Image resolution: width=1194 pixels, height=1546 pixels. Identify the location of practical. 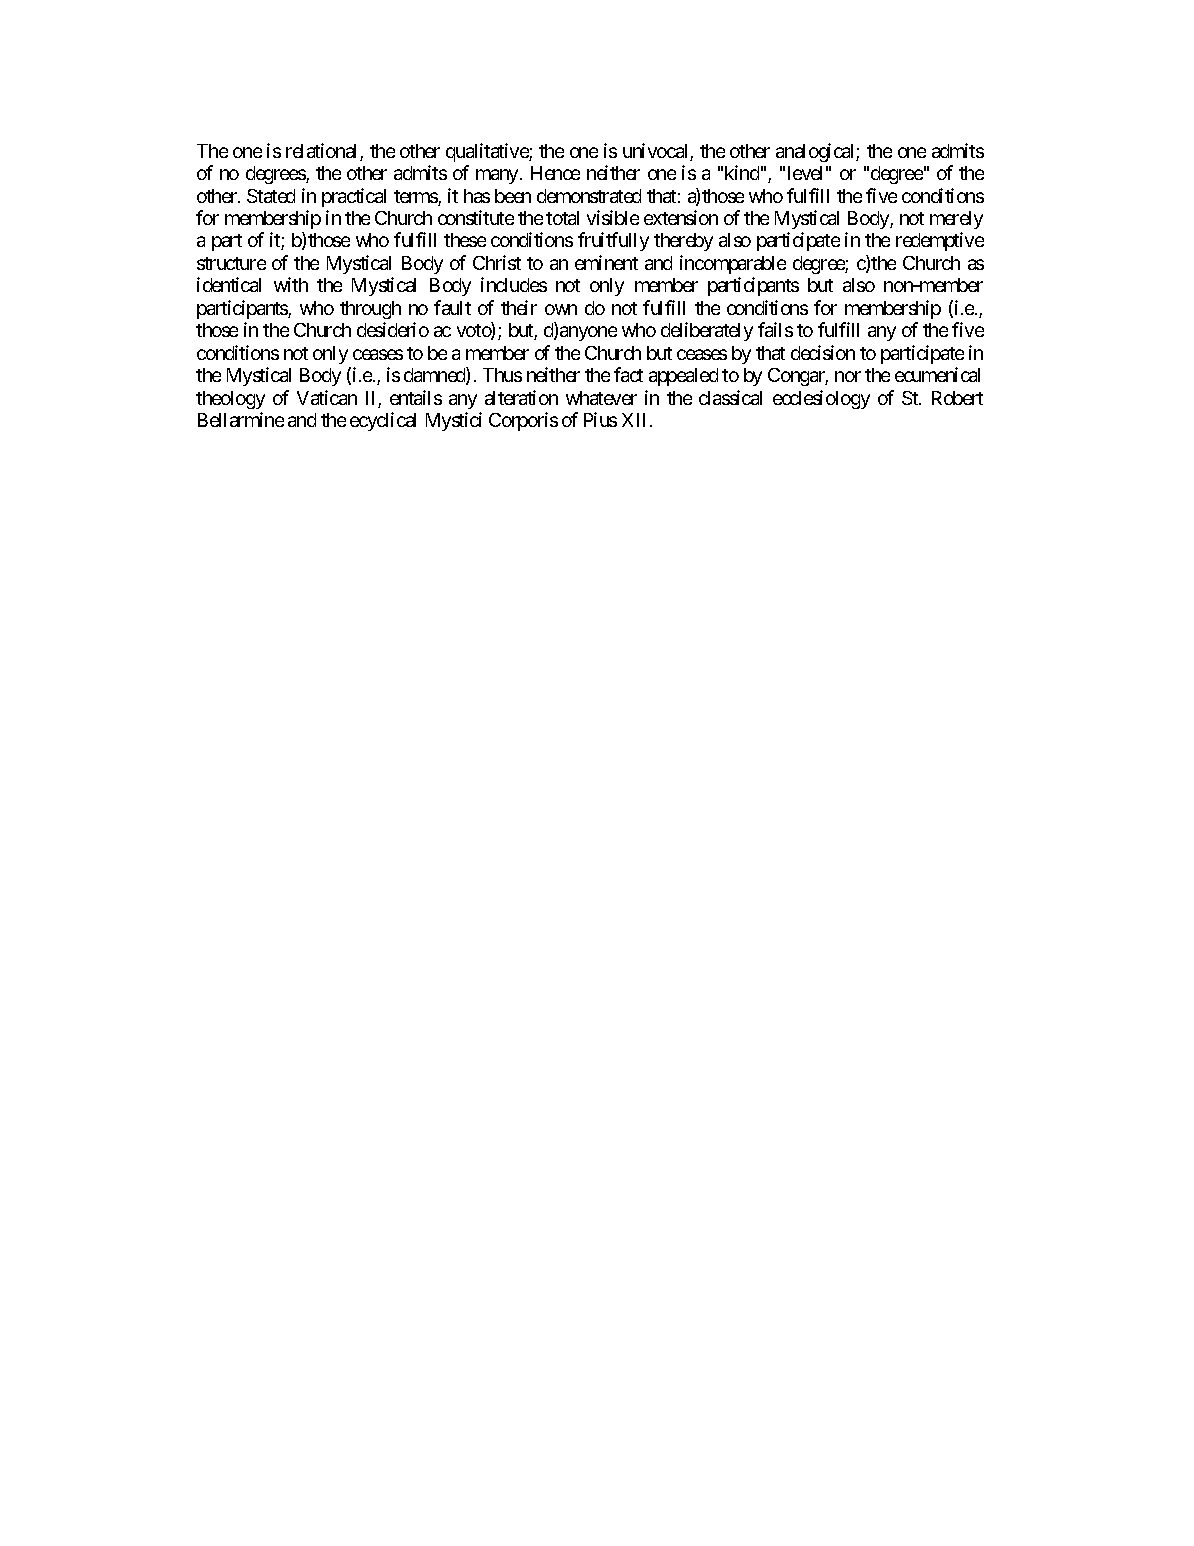
(354, 197).
